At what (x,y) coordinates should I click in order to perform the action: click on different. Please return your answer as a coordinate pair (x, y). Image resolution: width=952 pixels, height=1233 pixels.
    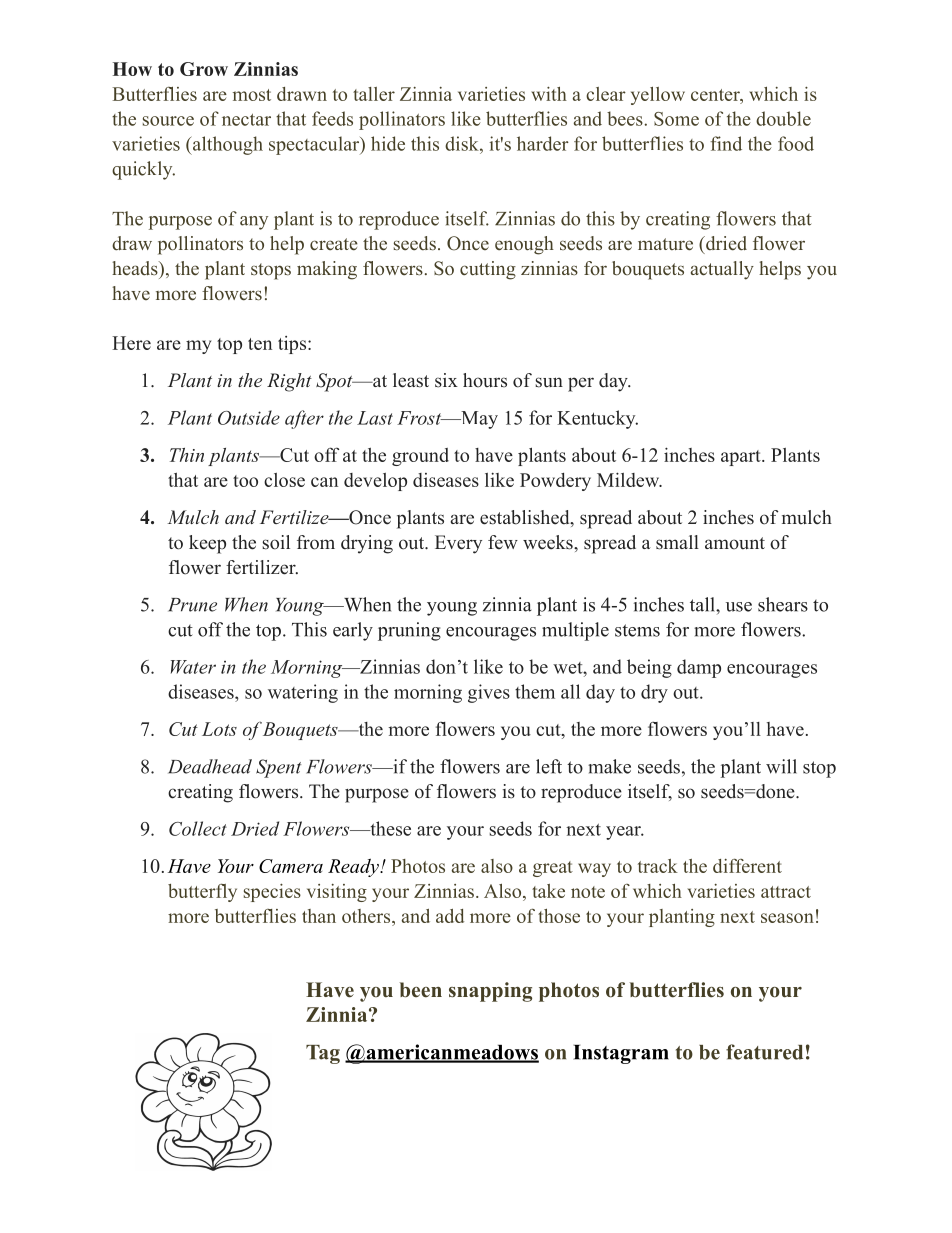
    Looking at the image, I should click on (747, 865).
